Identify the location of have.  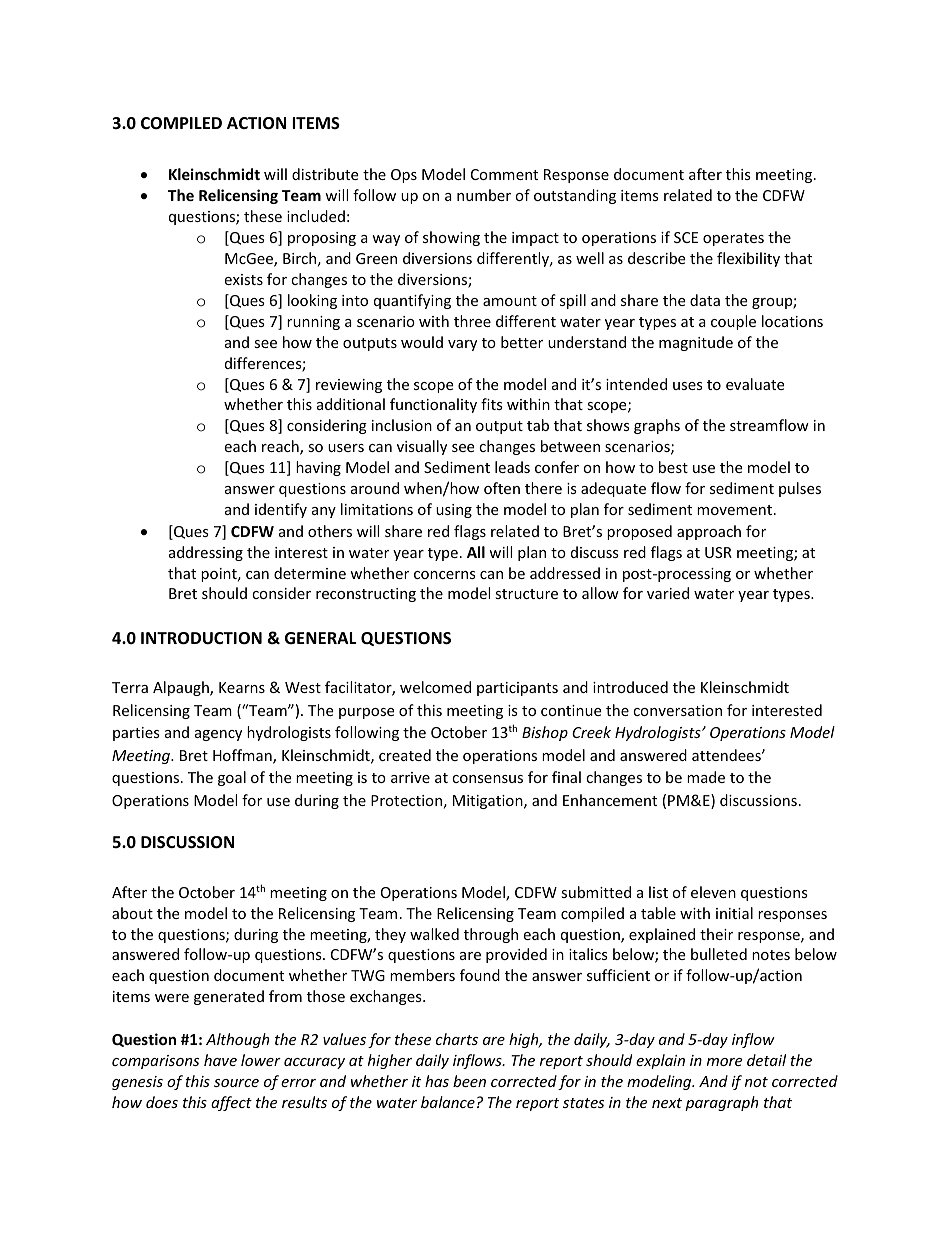
(220, 1060).
